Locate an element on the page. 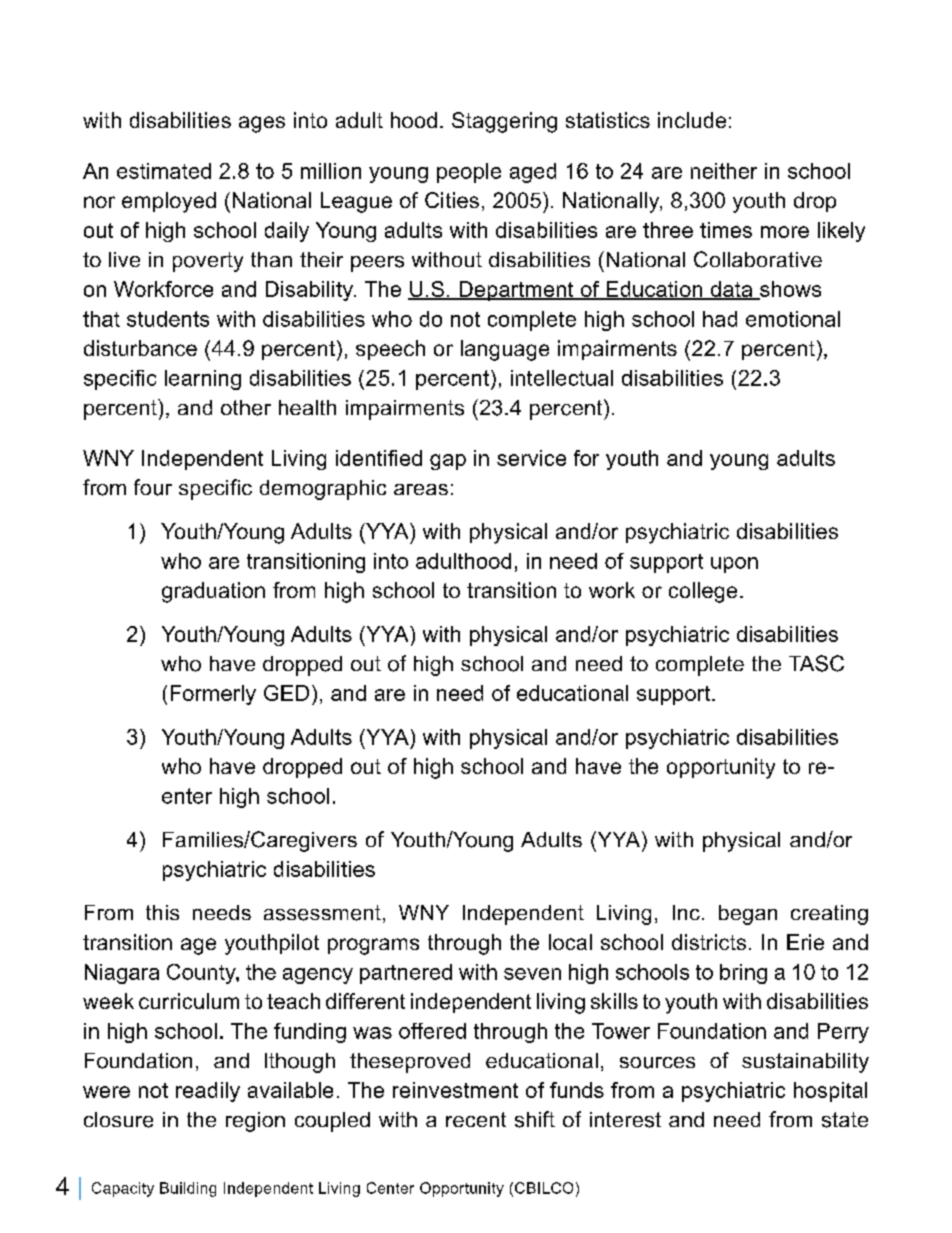 The height and width of the page is (1233, 952). Building is located at coordinates (188, 1189).
